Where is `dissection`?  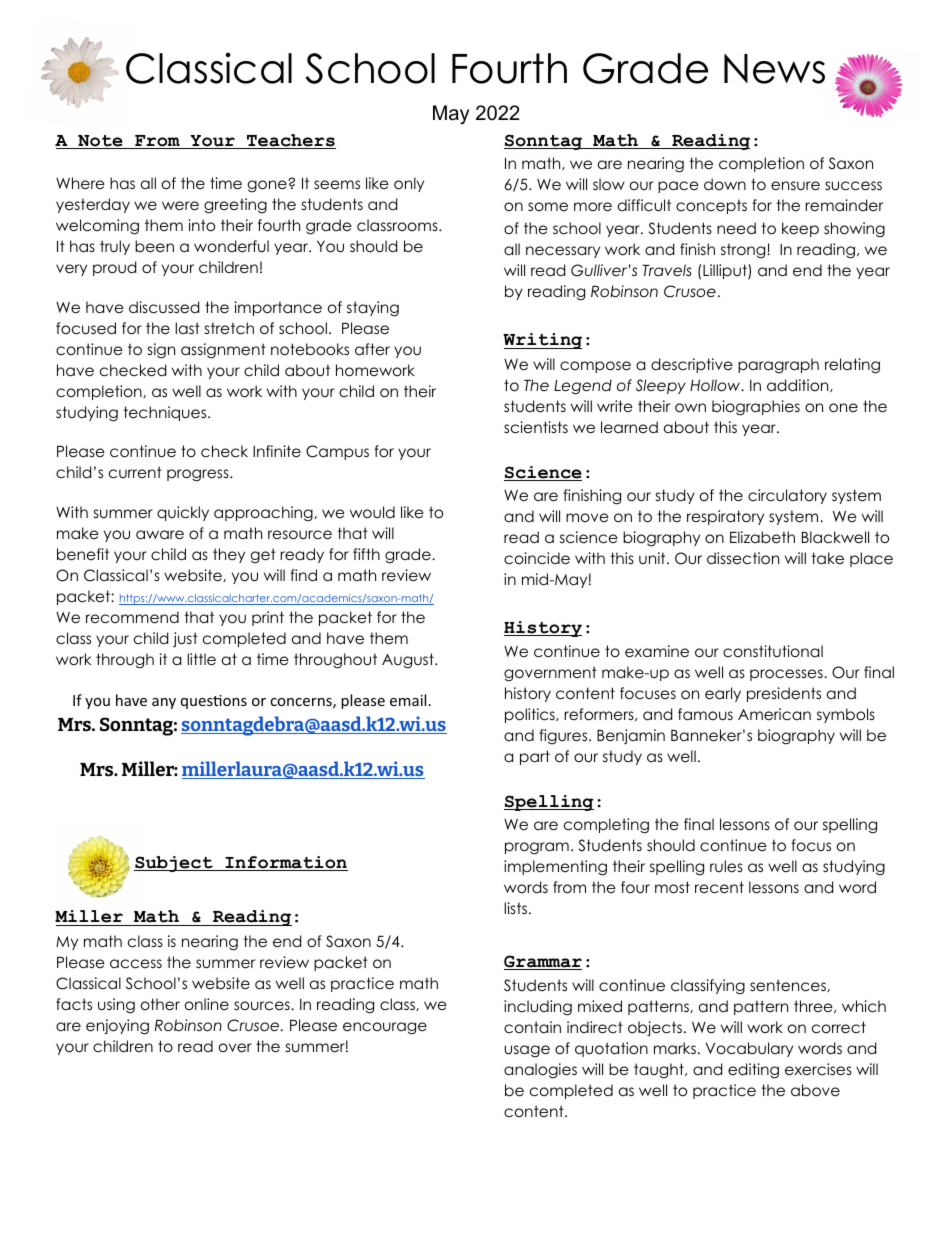 dissection is located at coordinates (743, 558).
